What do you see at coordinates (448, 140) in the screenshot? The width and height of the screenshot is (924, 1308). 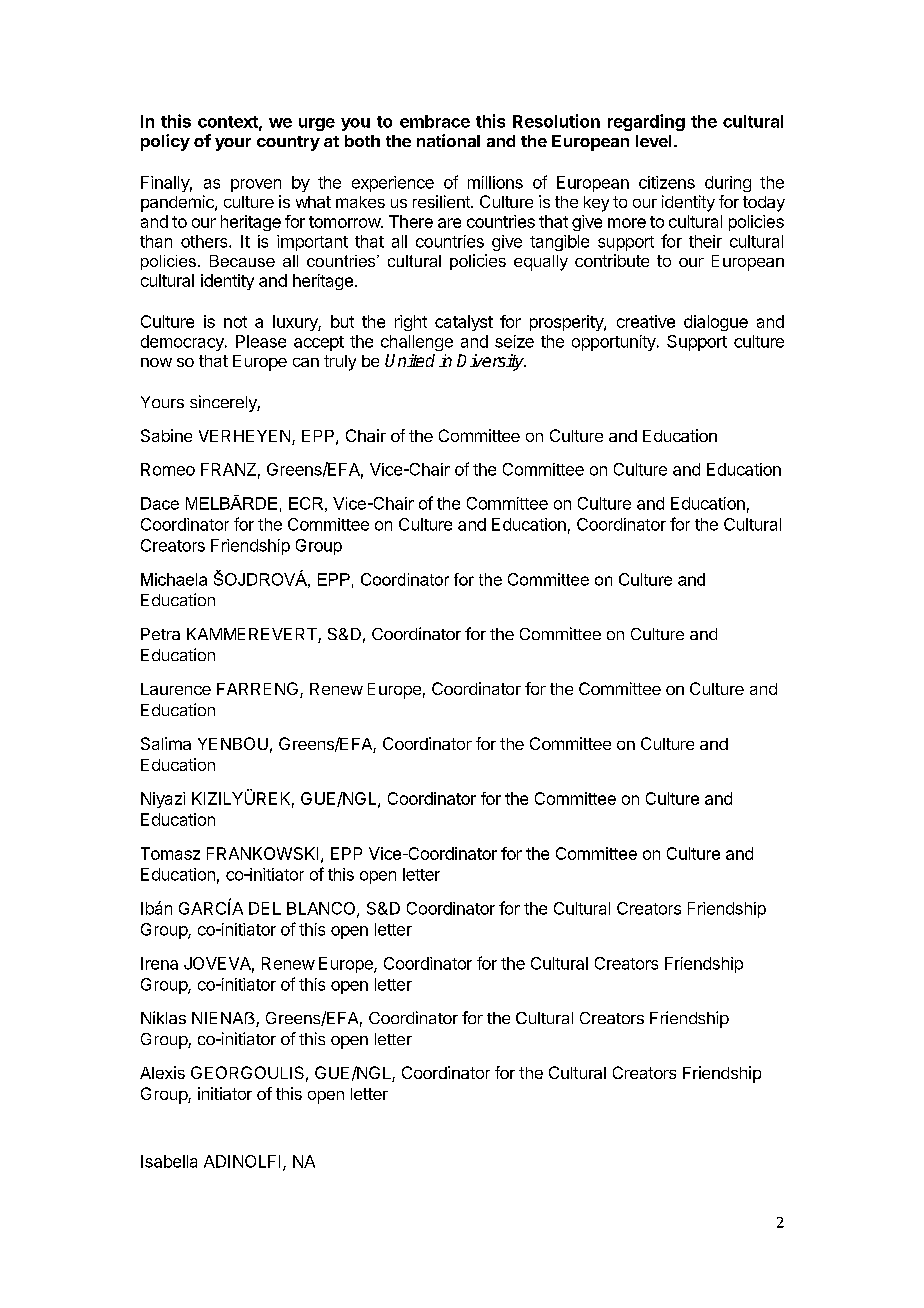 I see `national` at bounding box center [448, 140].
